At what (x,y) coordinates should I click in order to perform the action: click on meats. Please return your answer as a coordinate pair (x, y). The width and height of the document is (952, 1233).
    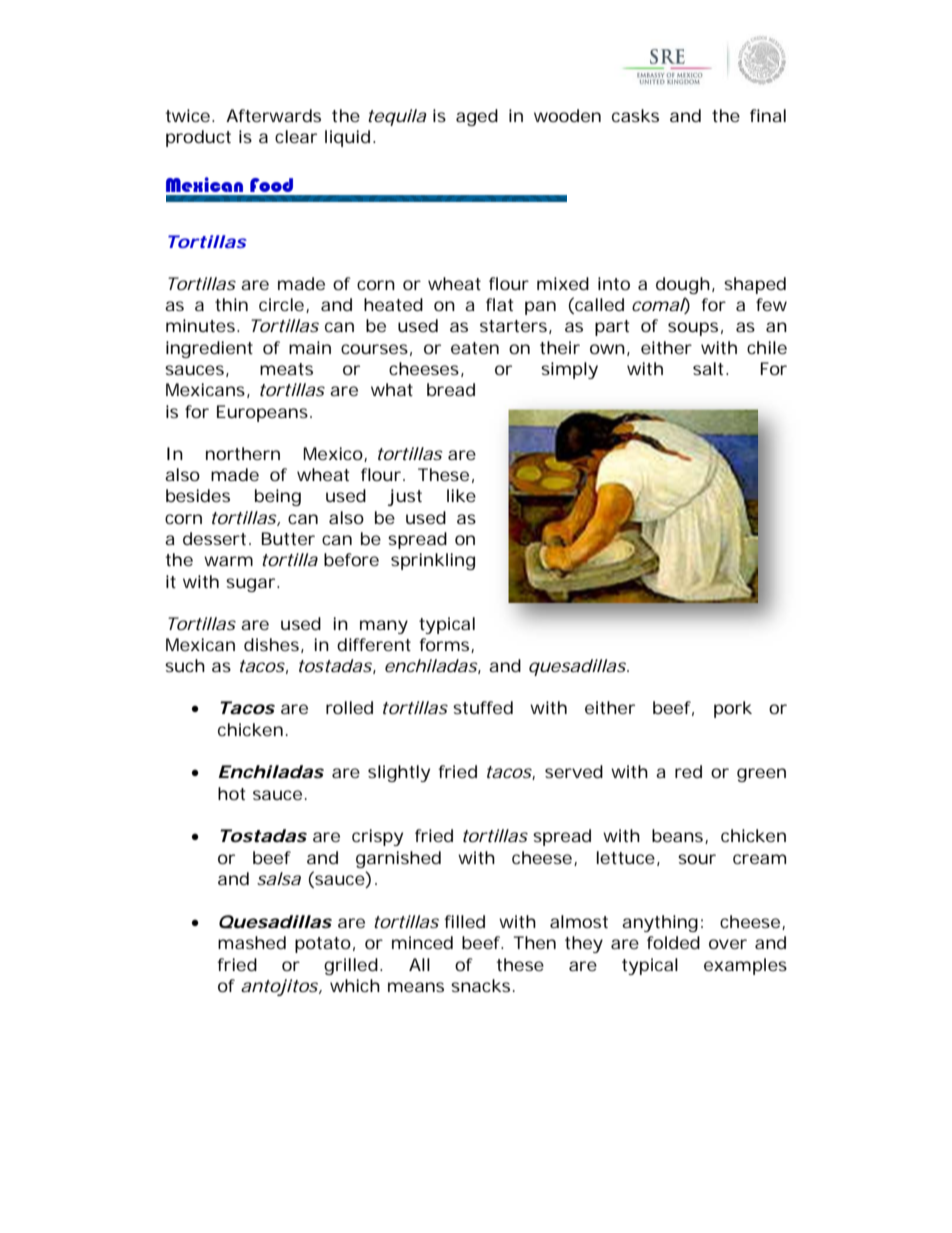
    Looking at the image, I should click on (286, 369).
